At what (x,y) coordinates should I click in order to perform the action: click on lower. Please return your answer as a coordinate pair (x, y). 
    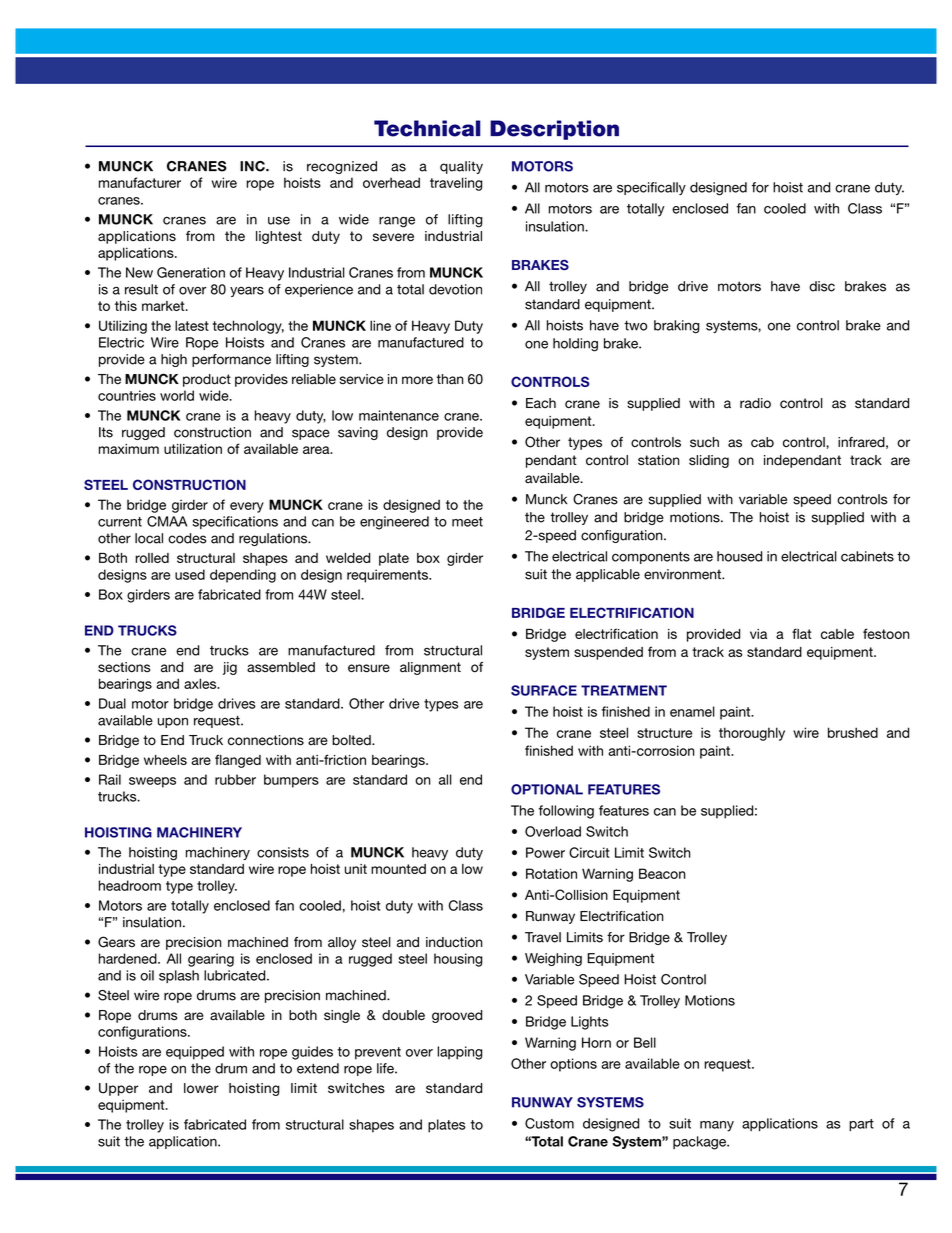
    Looking at the image, I should click on (201, 1088).
